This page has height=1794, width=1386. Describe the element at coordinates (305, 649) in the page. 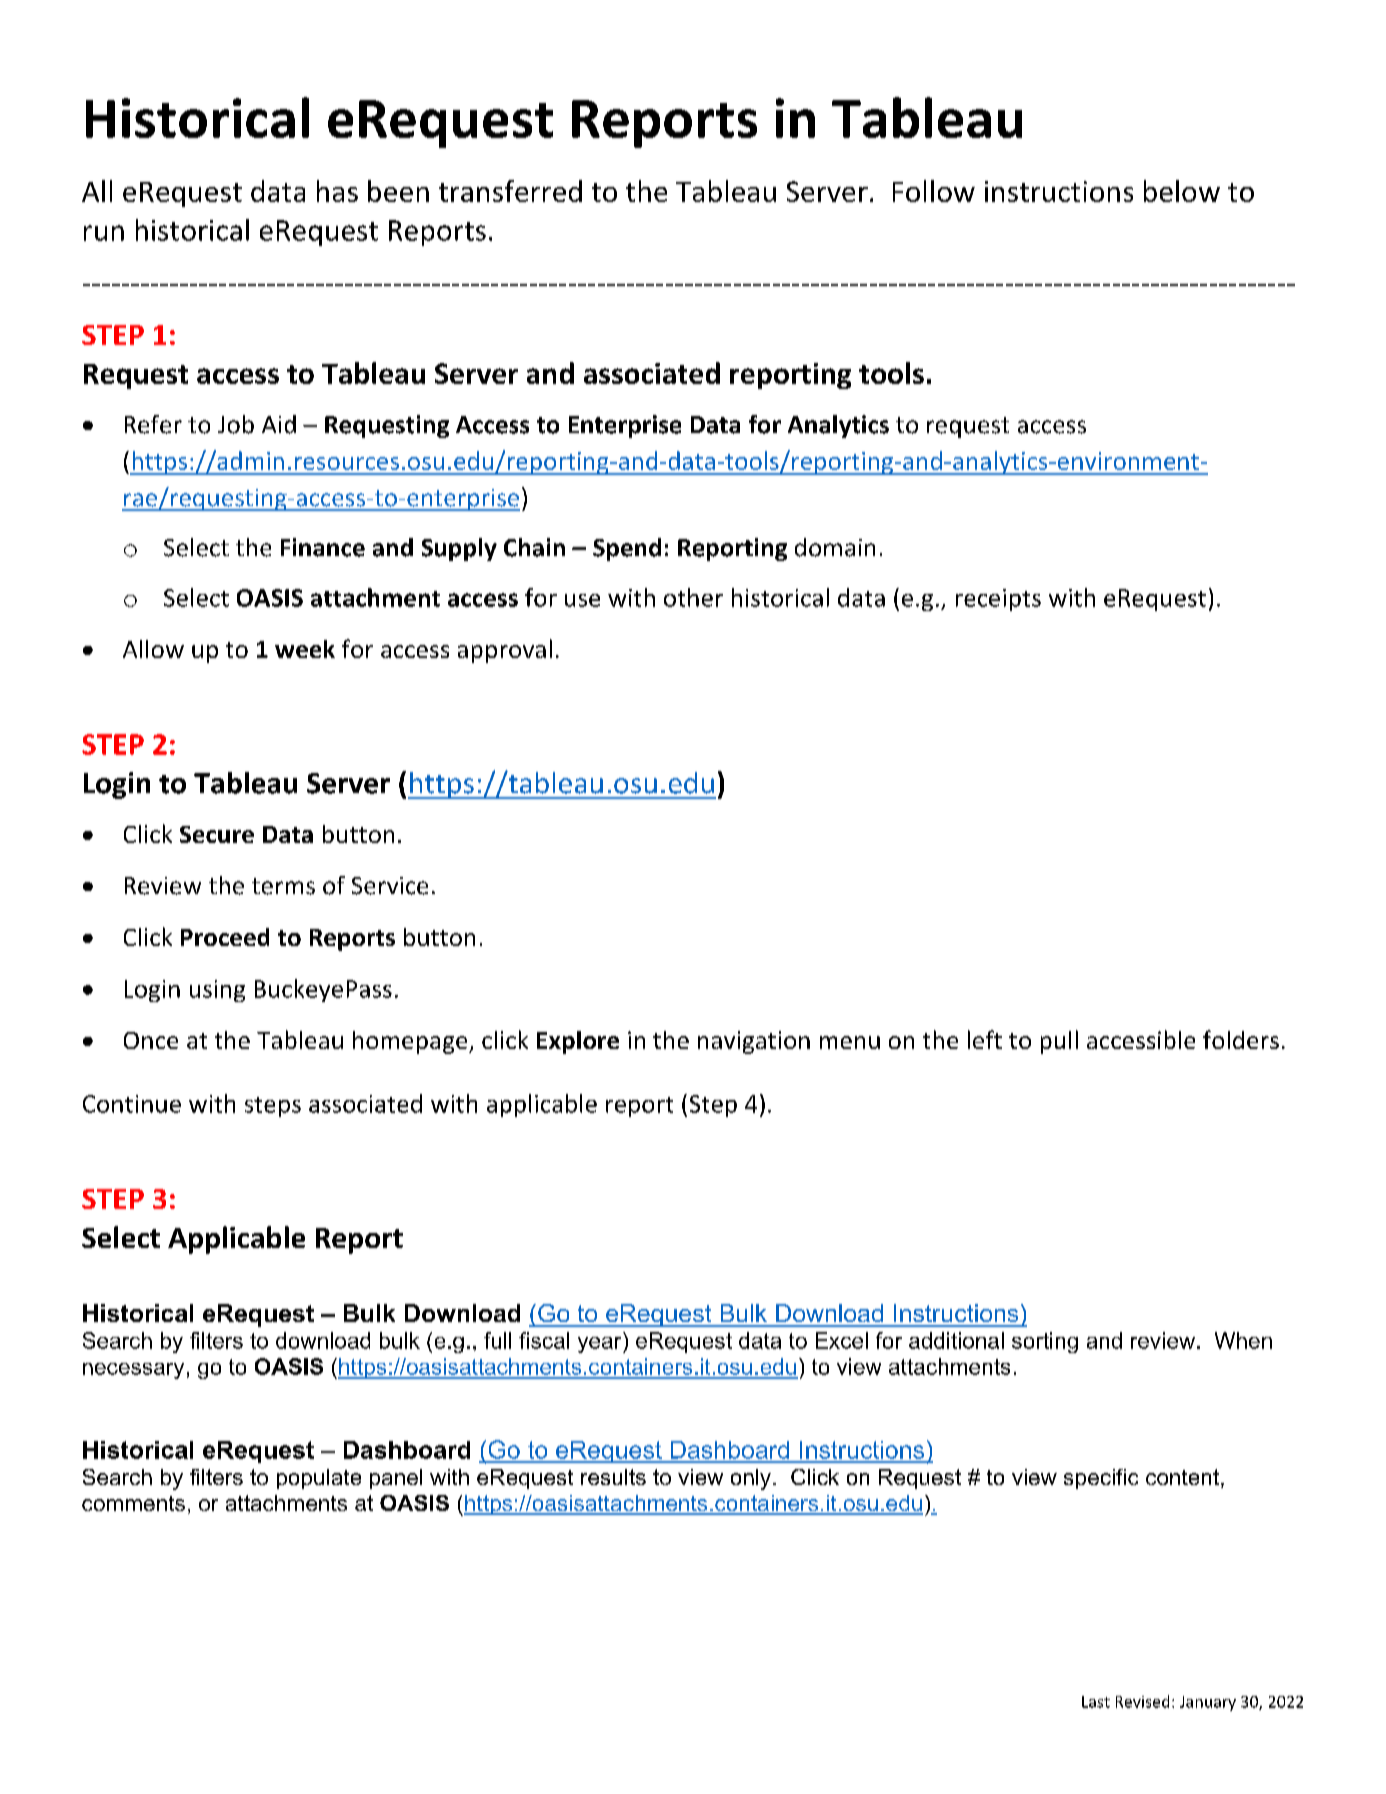

I see `week` at that location.
